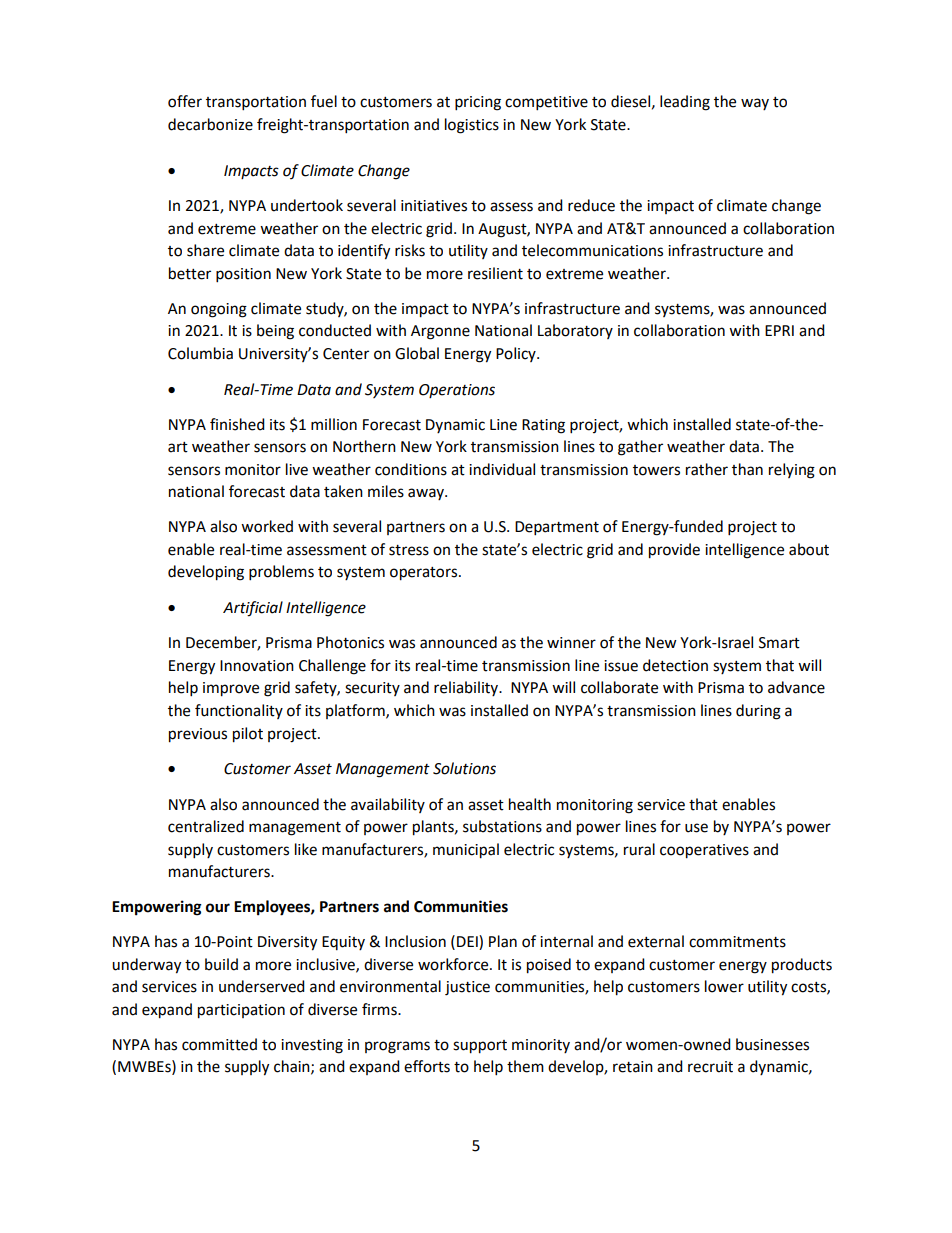  I want to click on support, so click(480, 1047).
